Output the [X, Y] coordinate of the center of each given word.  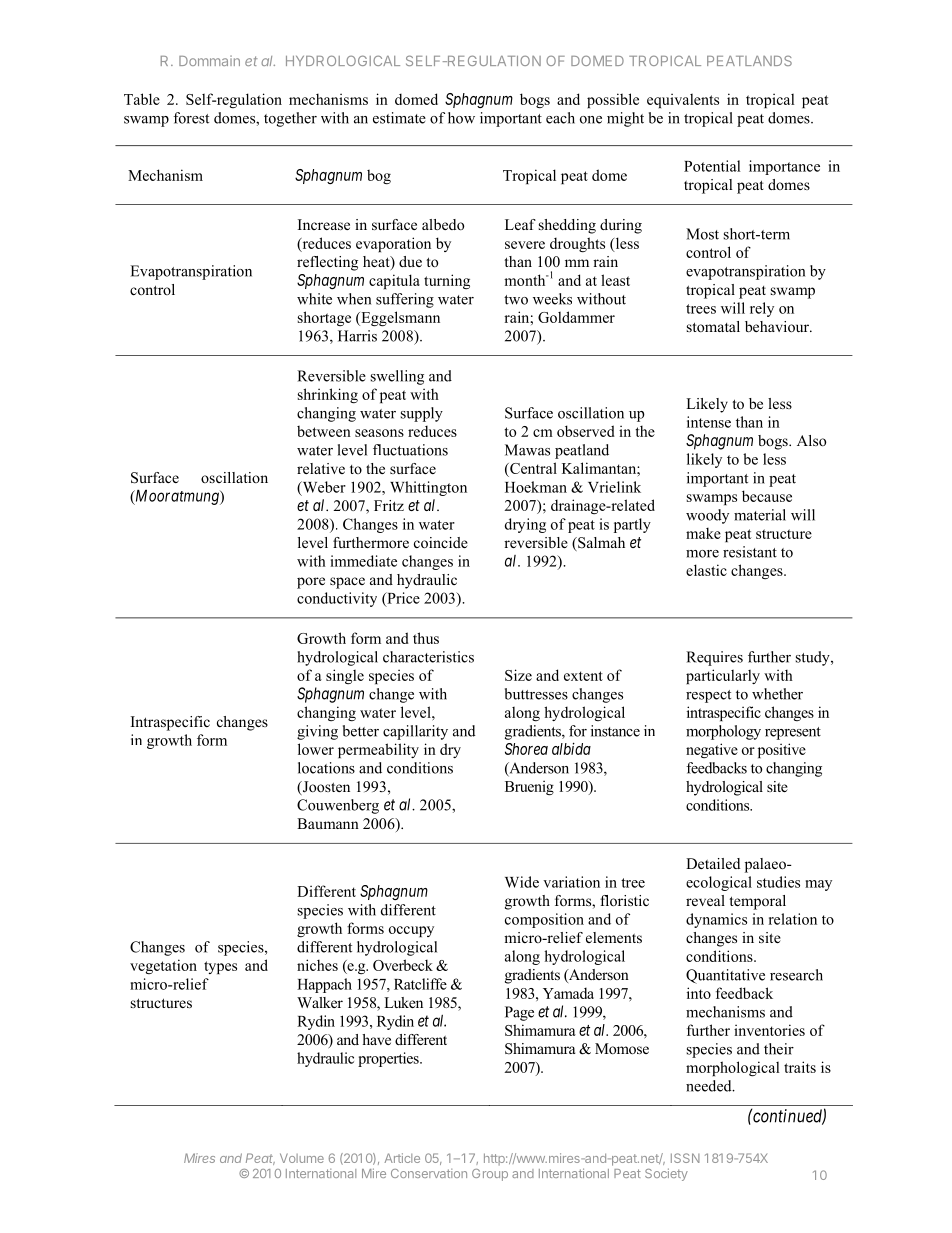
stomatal [713, 326]
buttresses [536, 694]
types [220, 967]
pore [311, 583]
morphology [723, 732]
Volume [302, 1158]
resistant [750, 552]
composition [544, 920]
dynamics [716, 920]
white [314, 299]
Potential [712, 166]
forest [191, 118]
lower [316, 749]
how [461, 118]
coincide [441, 542]
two [516, 300]
